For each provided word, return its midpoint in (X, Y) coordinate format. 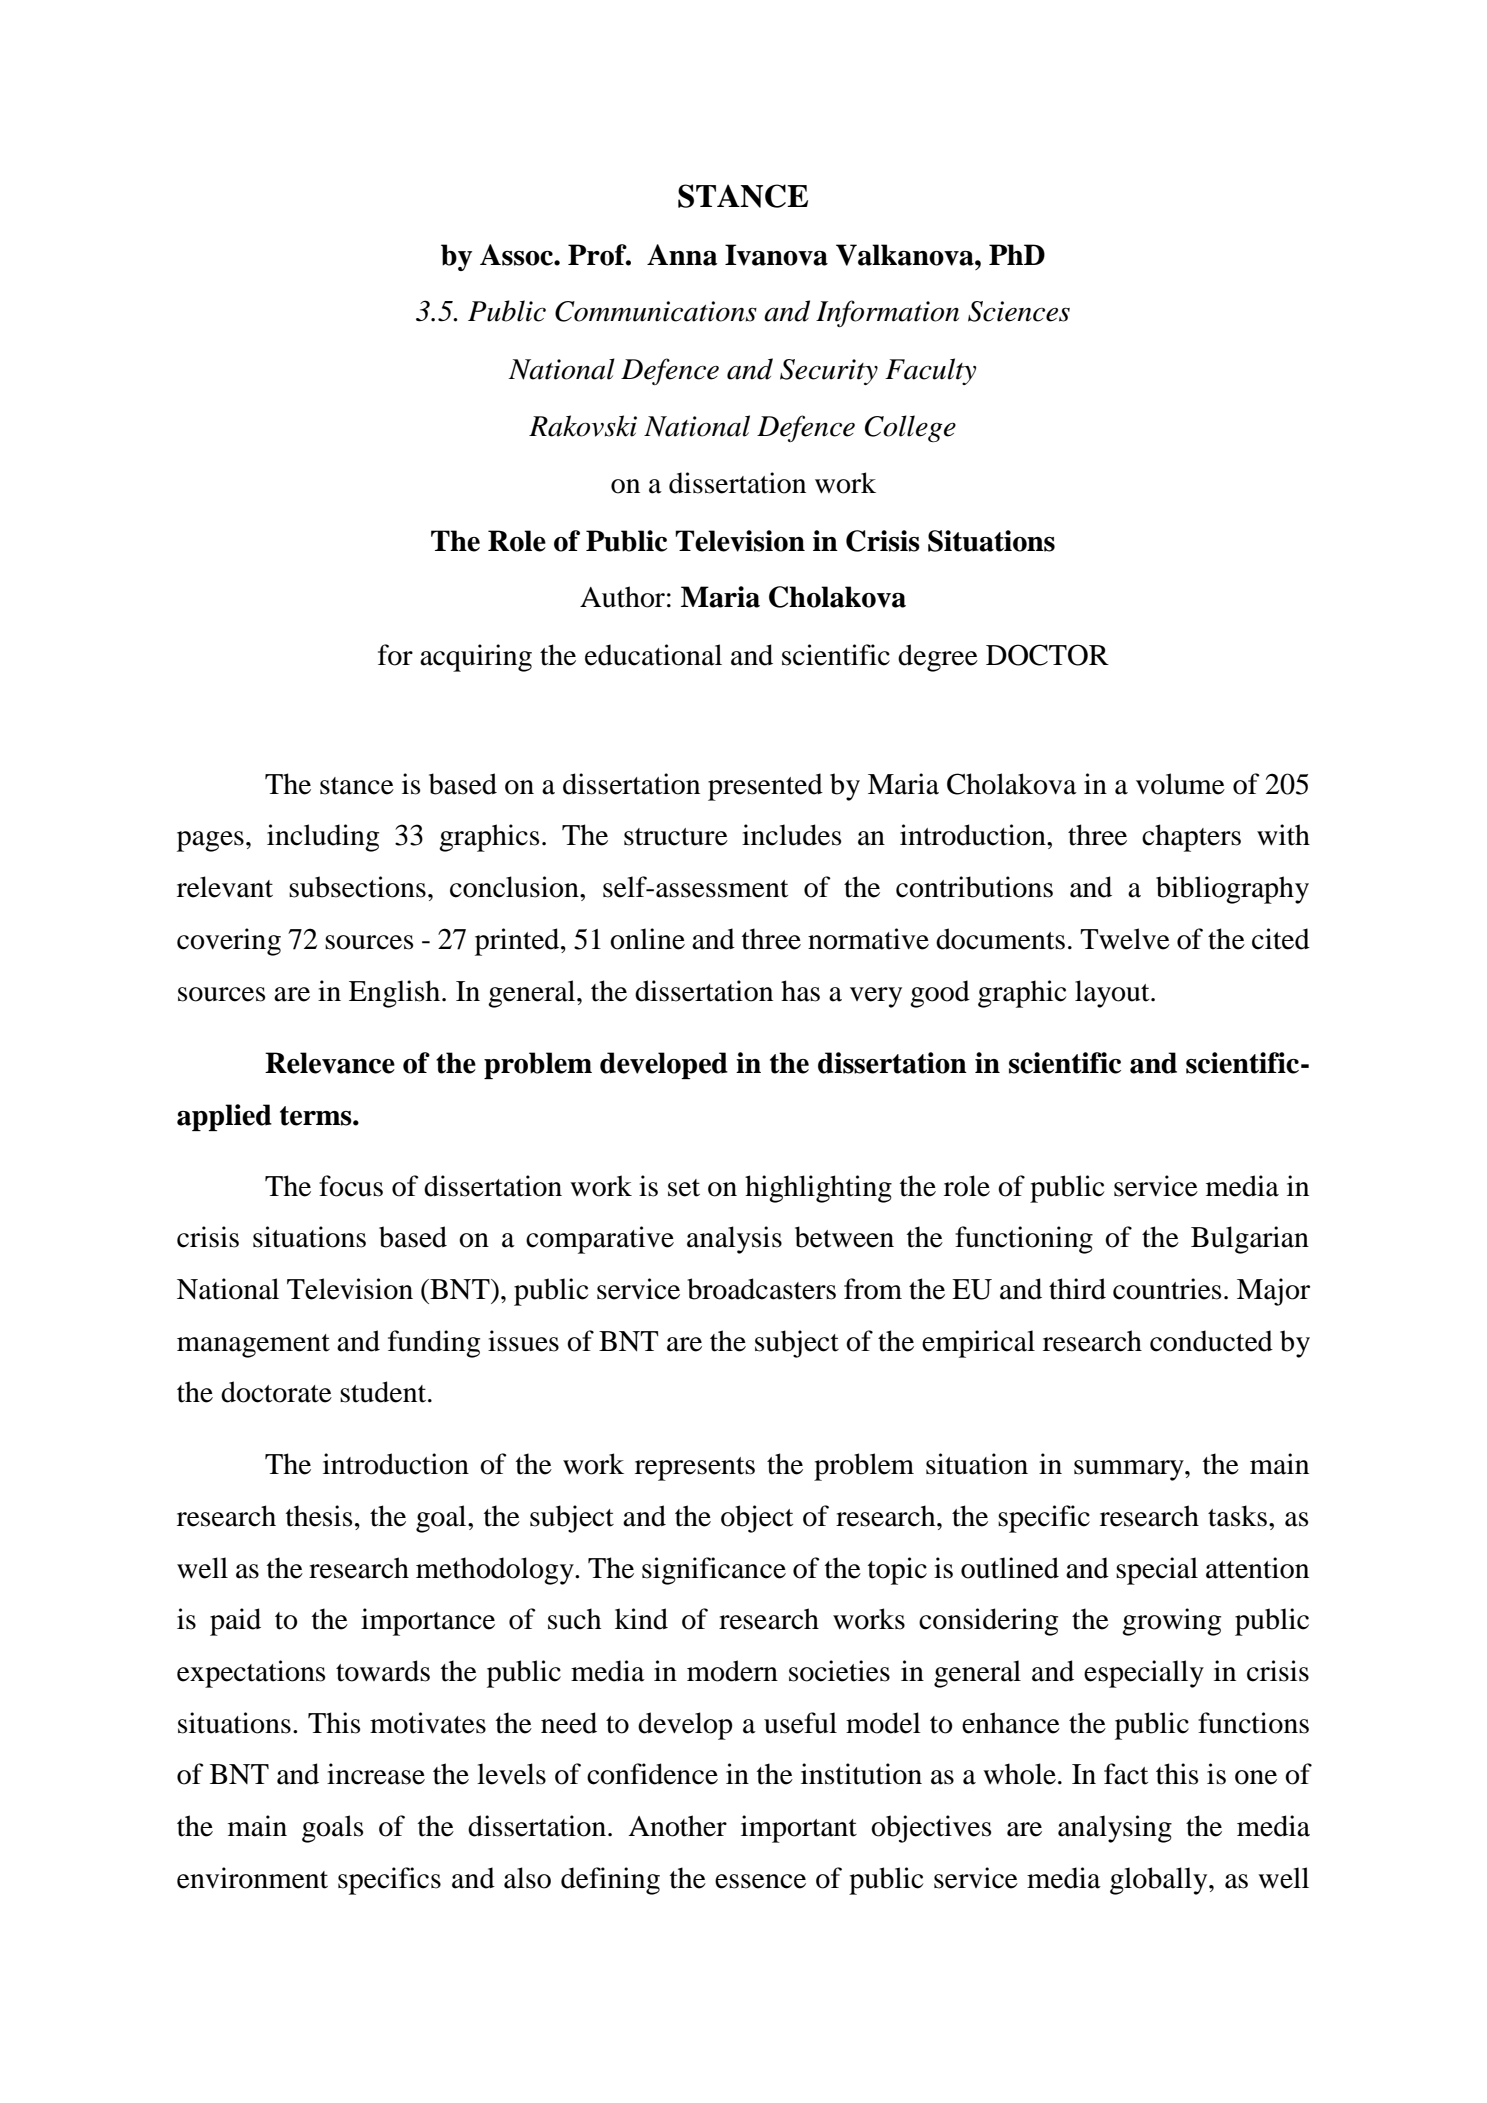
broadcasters (761, 1289)
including (323, 838)
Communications (656, 311)
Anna (682, 255)
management (253, 1346)
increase (376, 1774)
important (799, 1829)
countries (1167, 1289)
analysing (1115, 1829)
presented (765, 787)
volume (1180, 784)
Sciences (1019, 311)
